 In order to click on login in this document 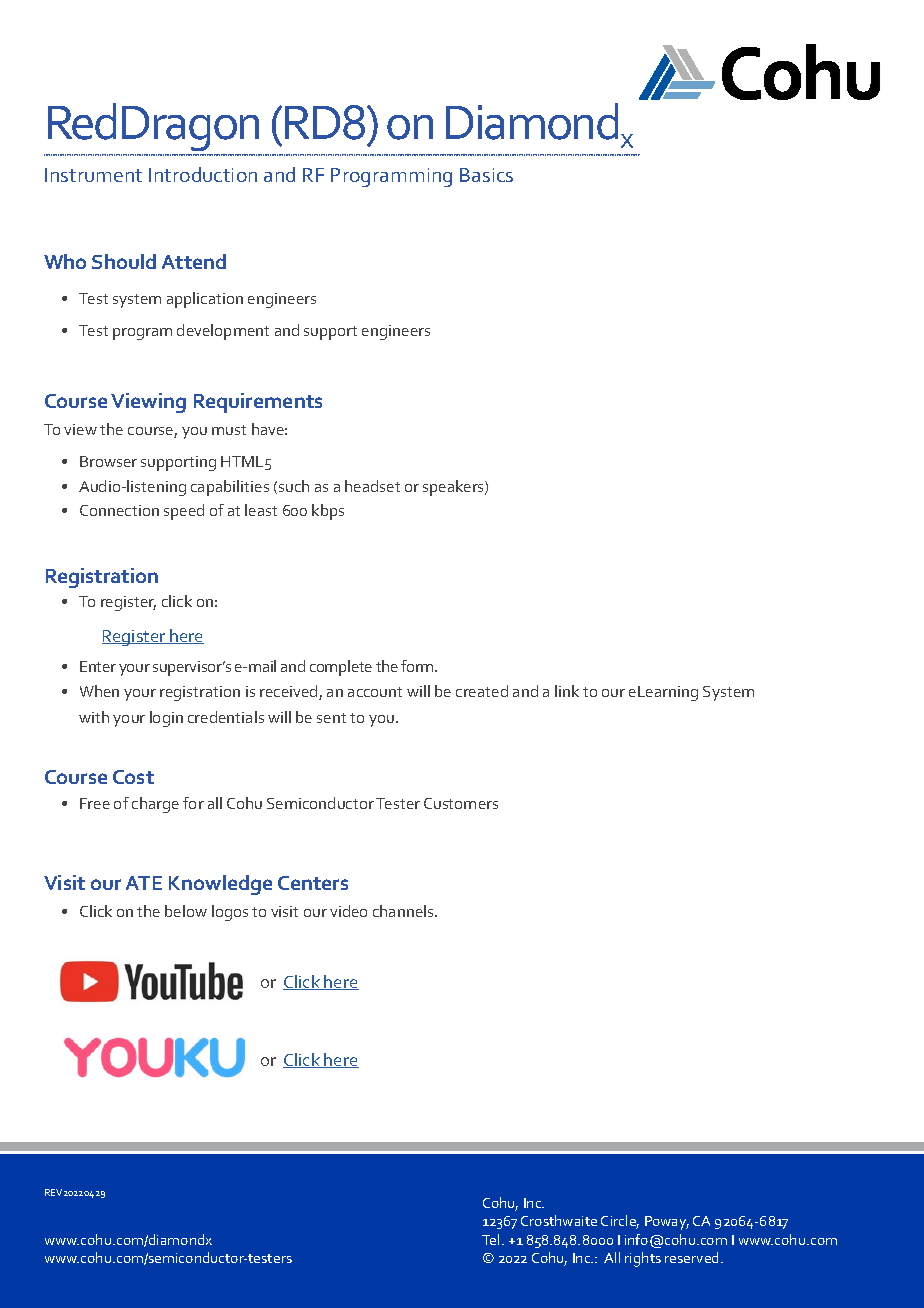, I will do `click(166, 719)`.
